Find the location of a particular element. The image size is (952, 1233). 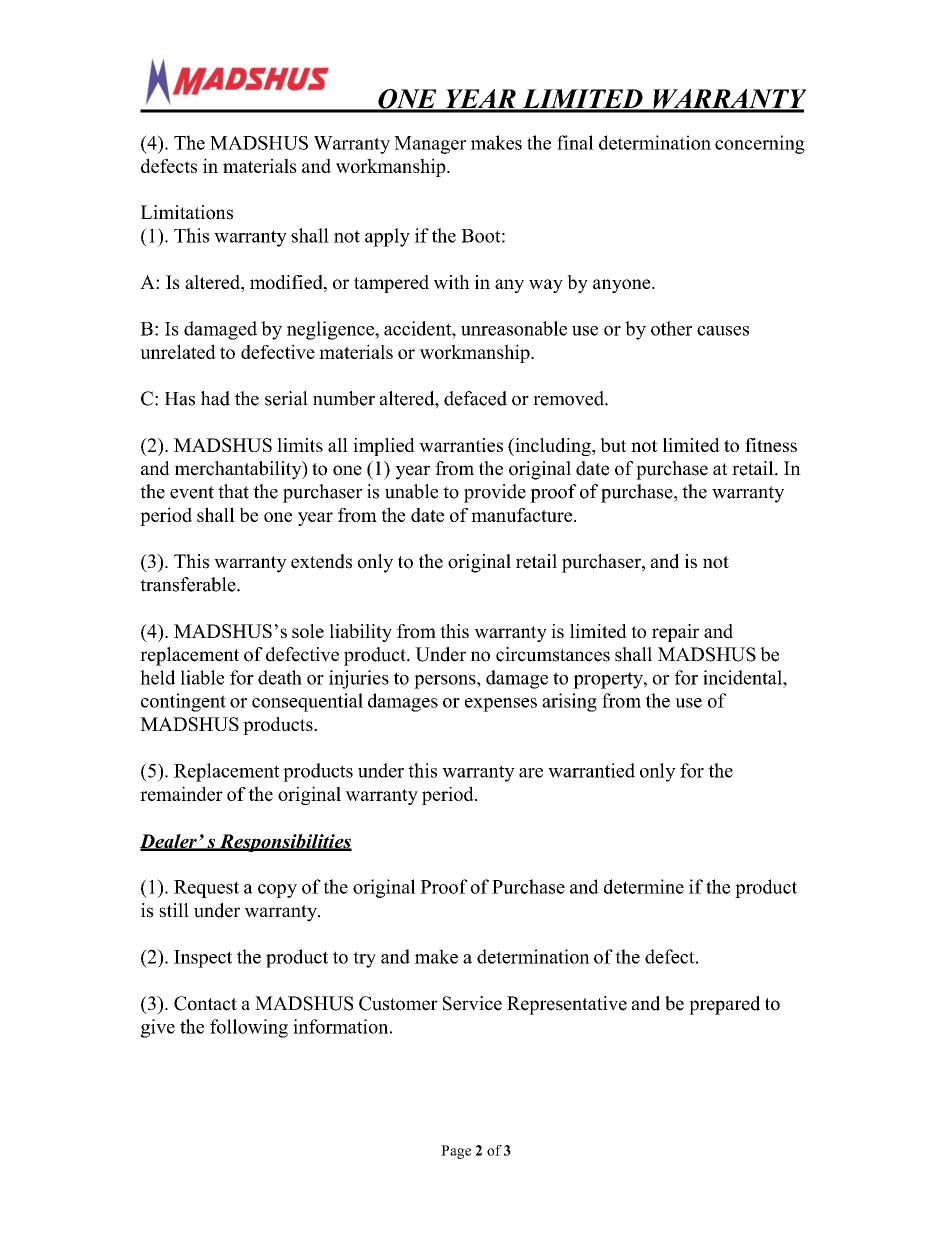

concerning is located at coordinates (760, 144).
